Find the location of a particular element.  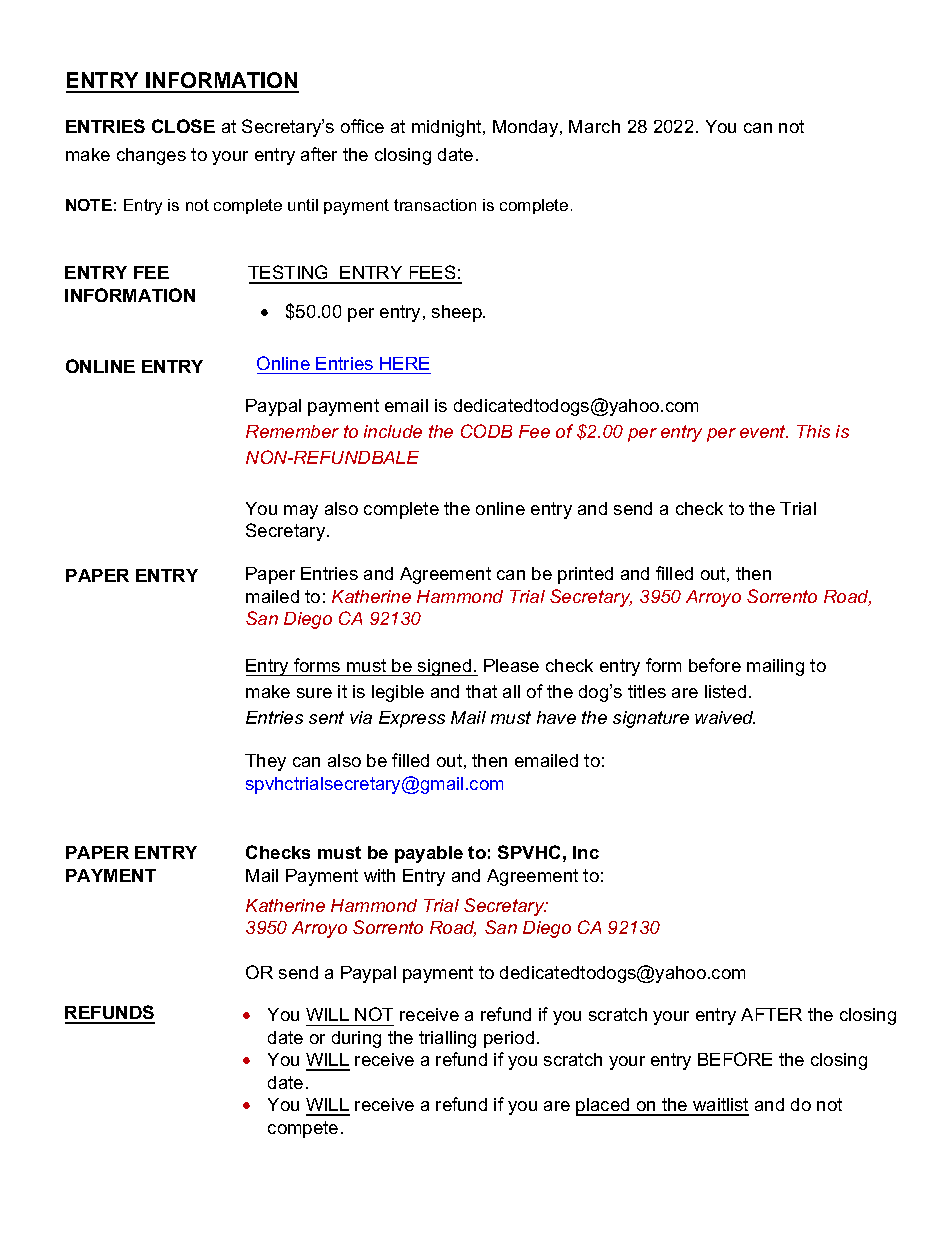

sure is located at coordinates (314, 693).
